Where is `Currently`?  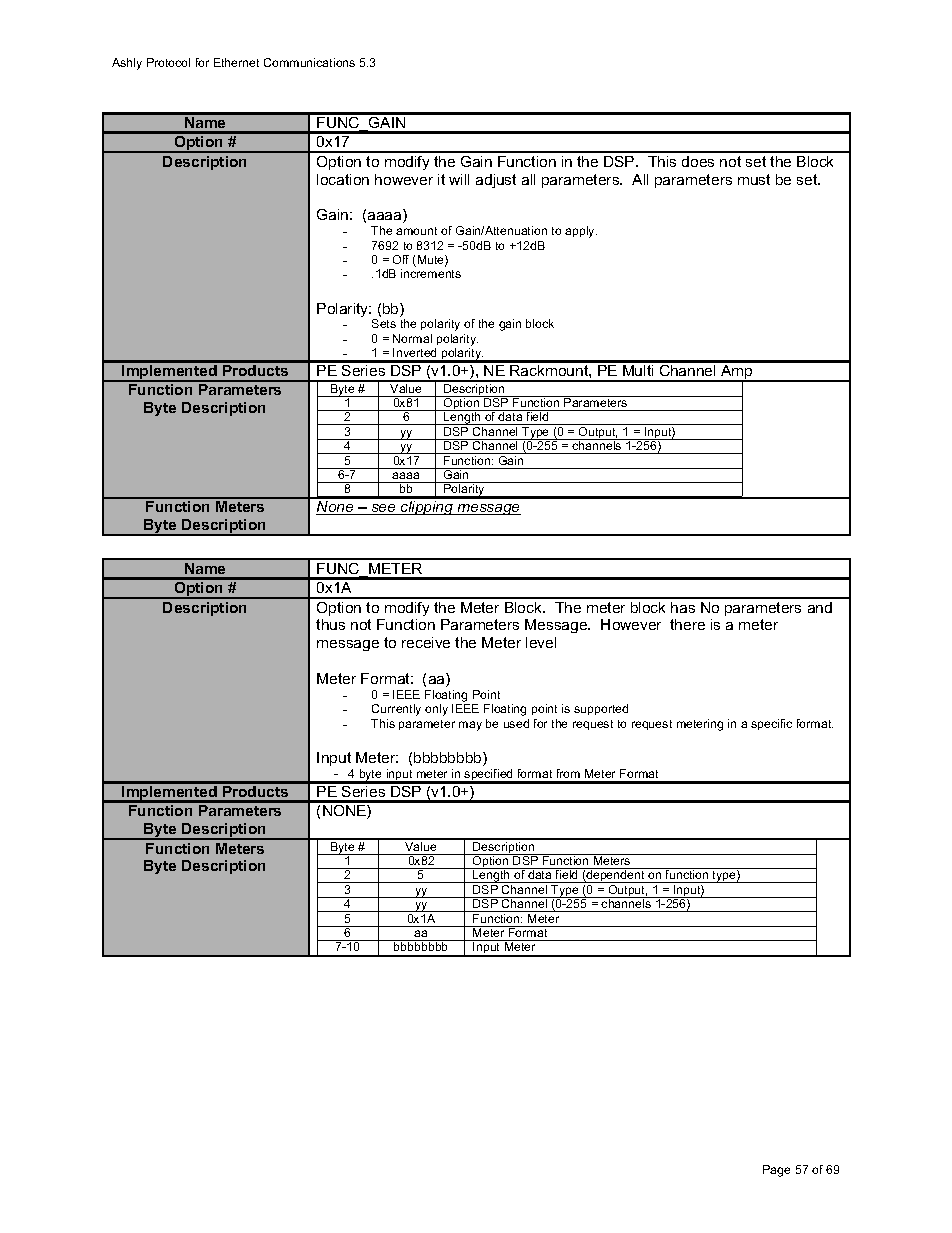
Currently is located at coordinates (396, 710).
